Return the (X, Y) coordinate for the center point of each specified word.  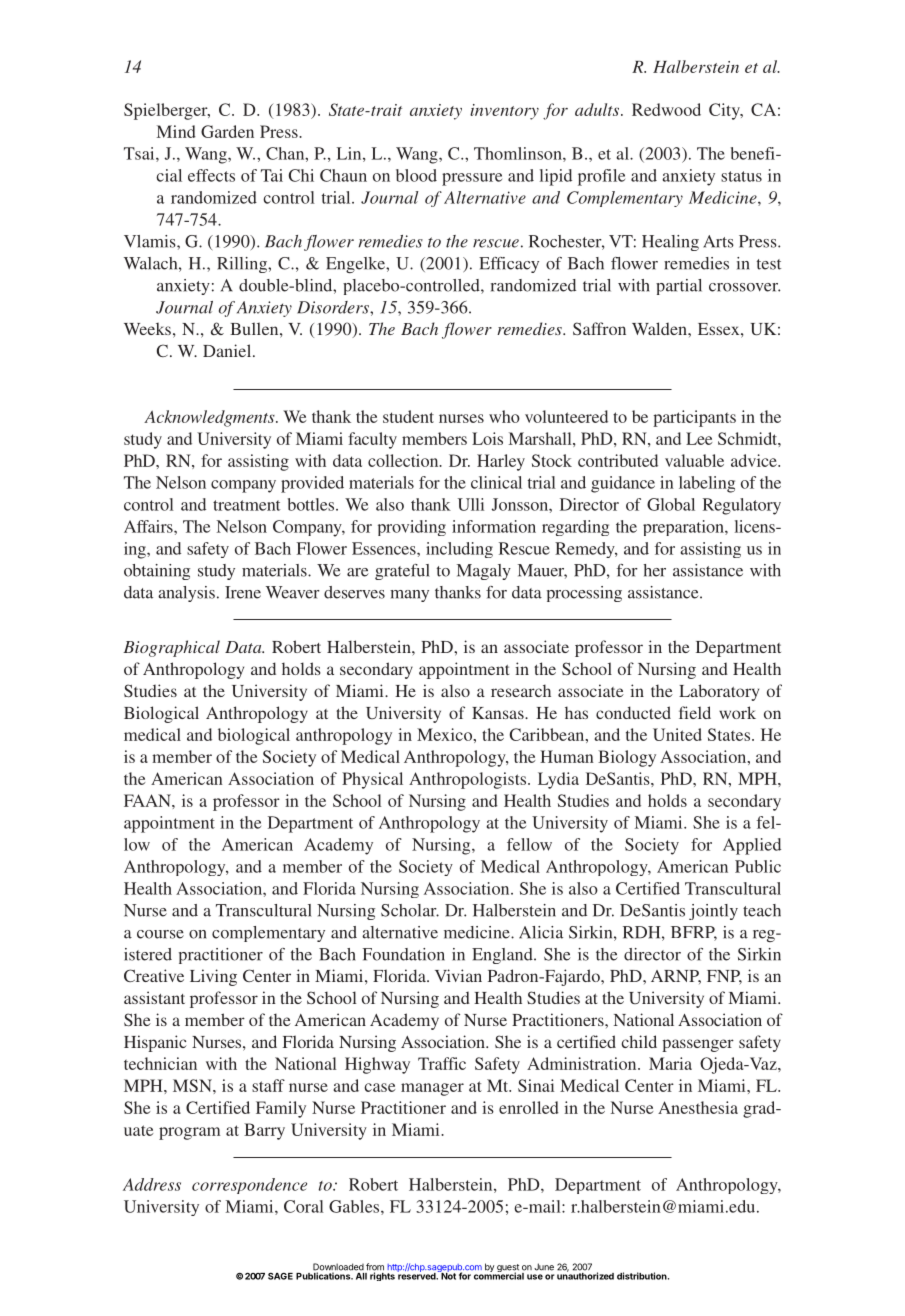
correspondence (249, 1186)
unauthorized (585, 1275)
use (535, 1277)
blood (416, 175)
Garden (227, 131)
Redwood (666, 109)
